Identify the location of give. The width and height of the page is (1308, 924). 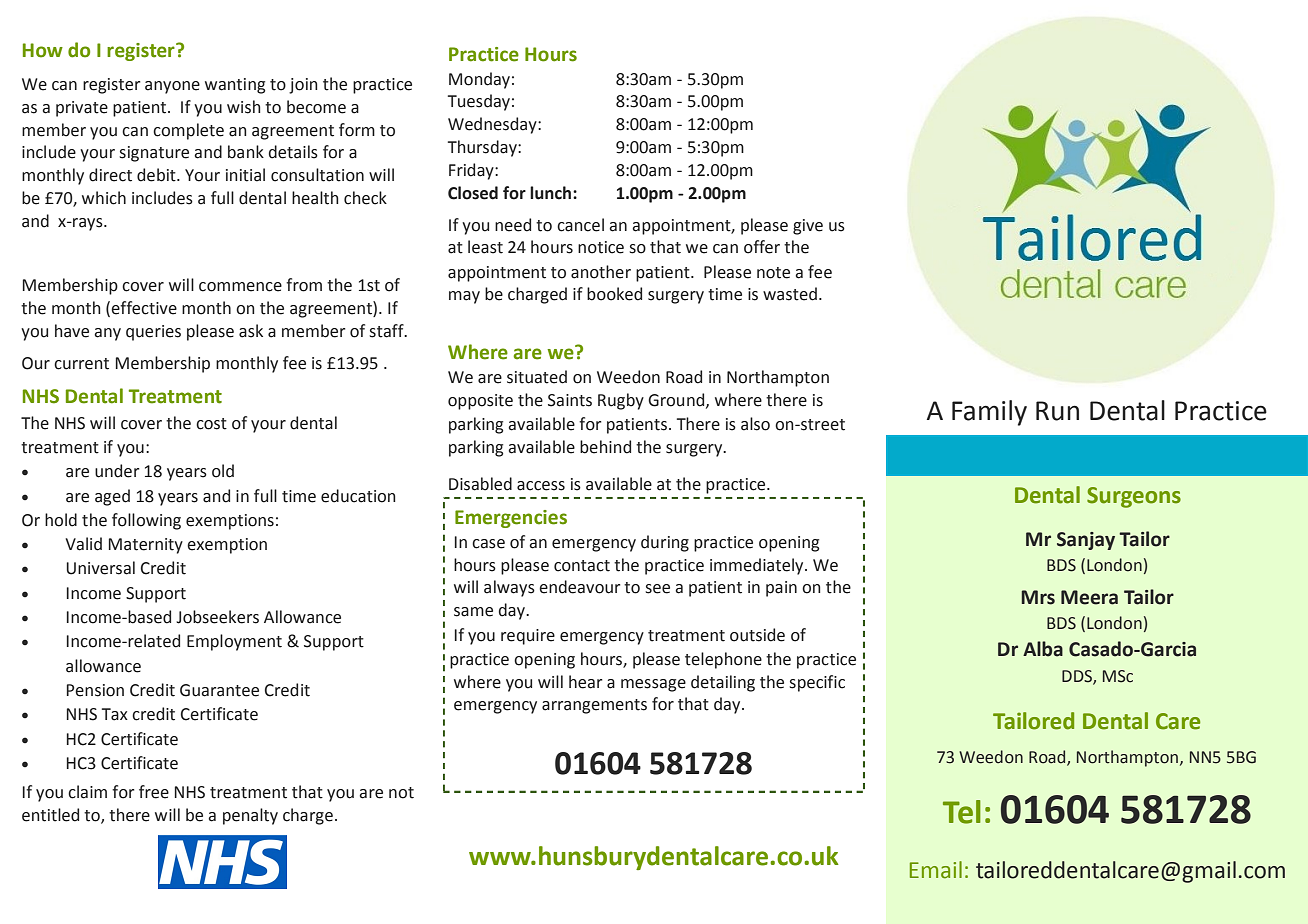
(808, 227).
